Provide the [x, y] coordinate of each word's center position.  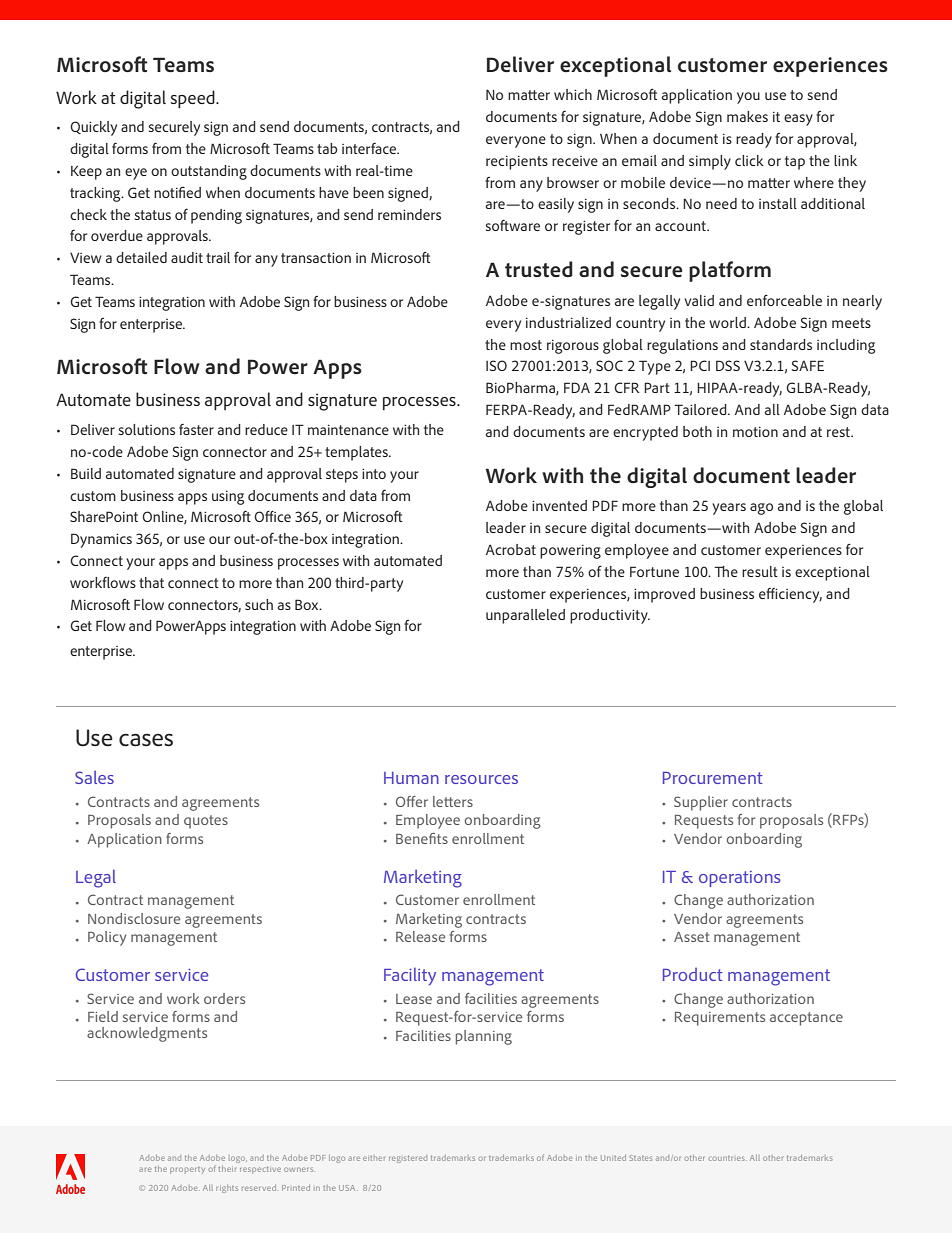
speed [194, 99]
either [374, 1158]
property [187, 1170]
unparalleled [525, 616]
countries [727, 1158]
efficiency [790, 595]
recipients [517, 163]
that [151, 582]
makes [747, 116]
